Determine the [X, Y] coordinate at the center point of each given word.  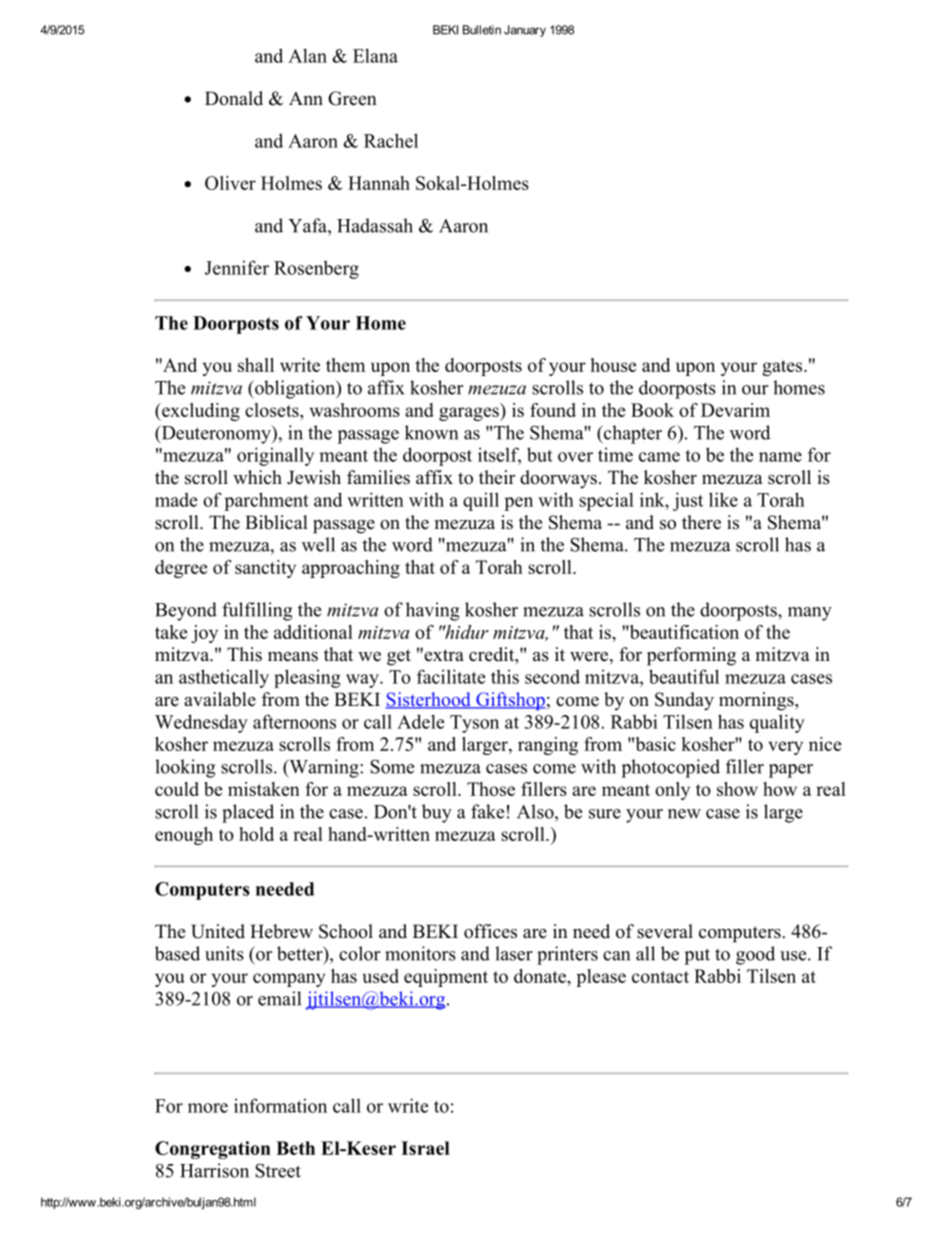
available [220, 699]
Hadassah [375, 225]
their [497, 477]
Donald [234, 98]
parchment [266, 501]
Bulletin [482, 30]
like [723, 499]
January [525, 31]
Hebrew [281, 931]
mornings [757, 701]
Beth [295, 1148]
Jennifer [237, 267]
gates [783, 368]
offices [490, 931]
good [755, 955]
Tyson [474, 724]
